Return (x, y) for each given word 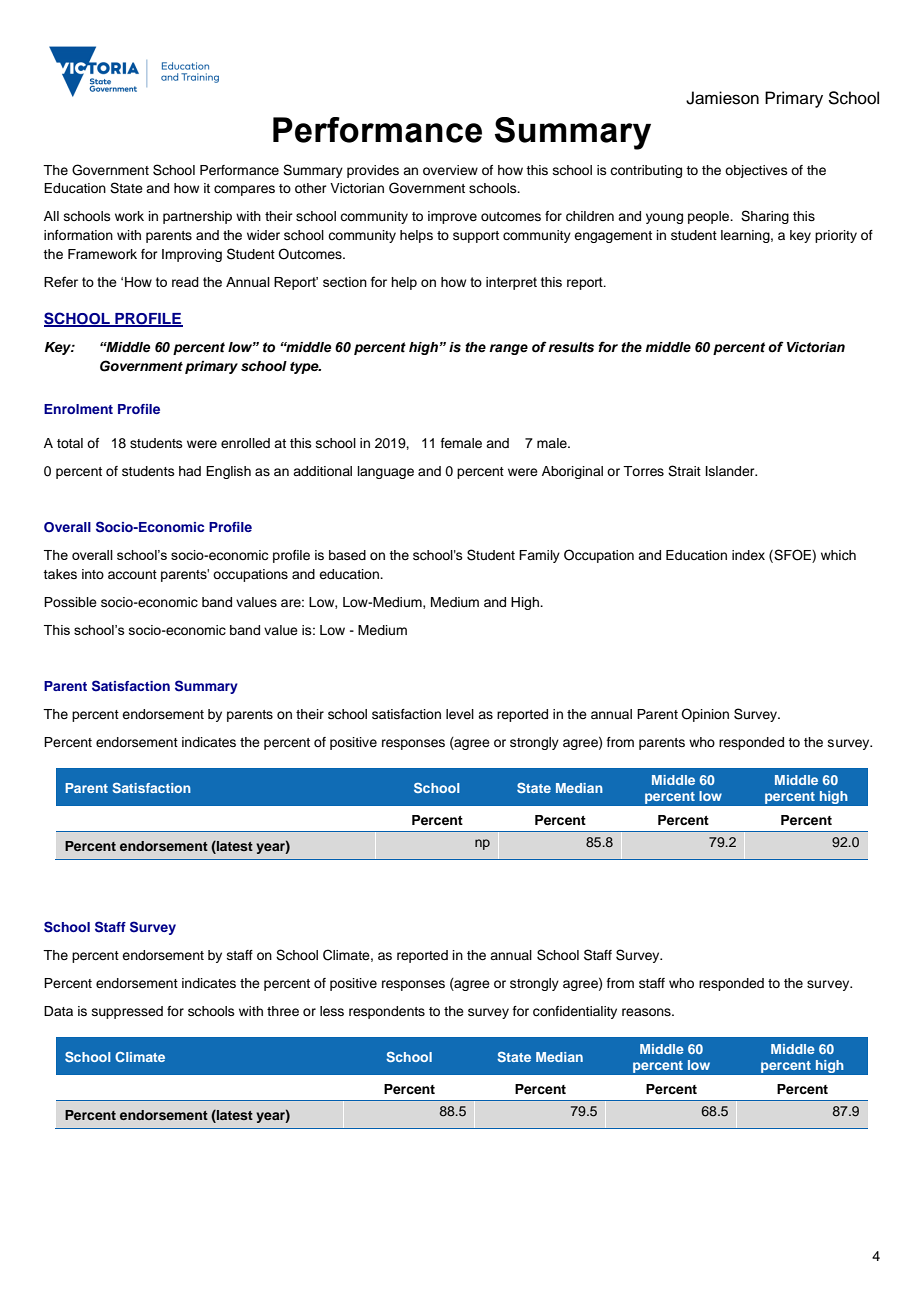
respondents (387, 1012)
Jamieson (722, 98)
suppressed (127, 1012)
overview (450, 170)
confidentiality (575, 1012)
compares (244, 190)
